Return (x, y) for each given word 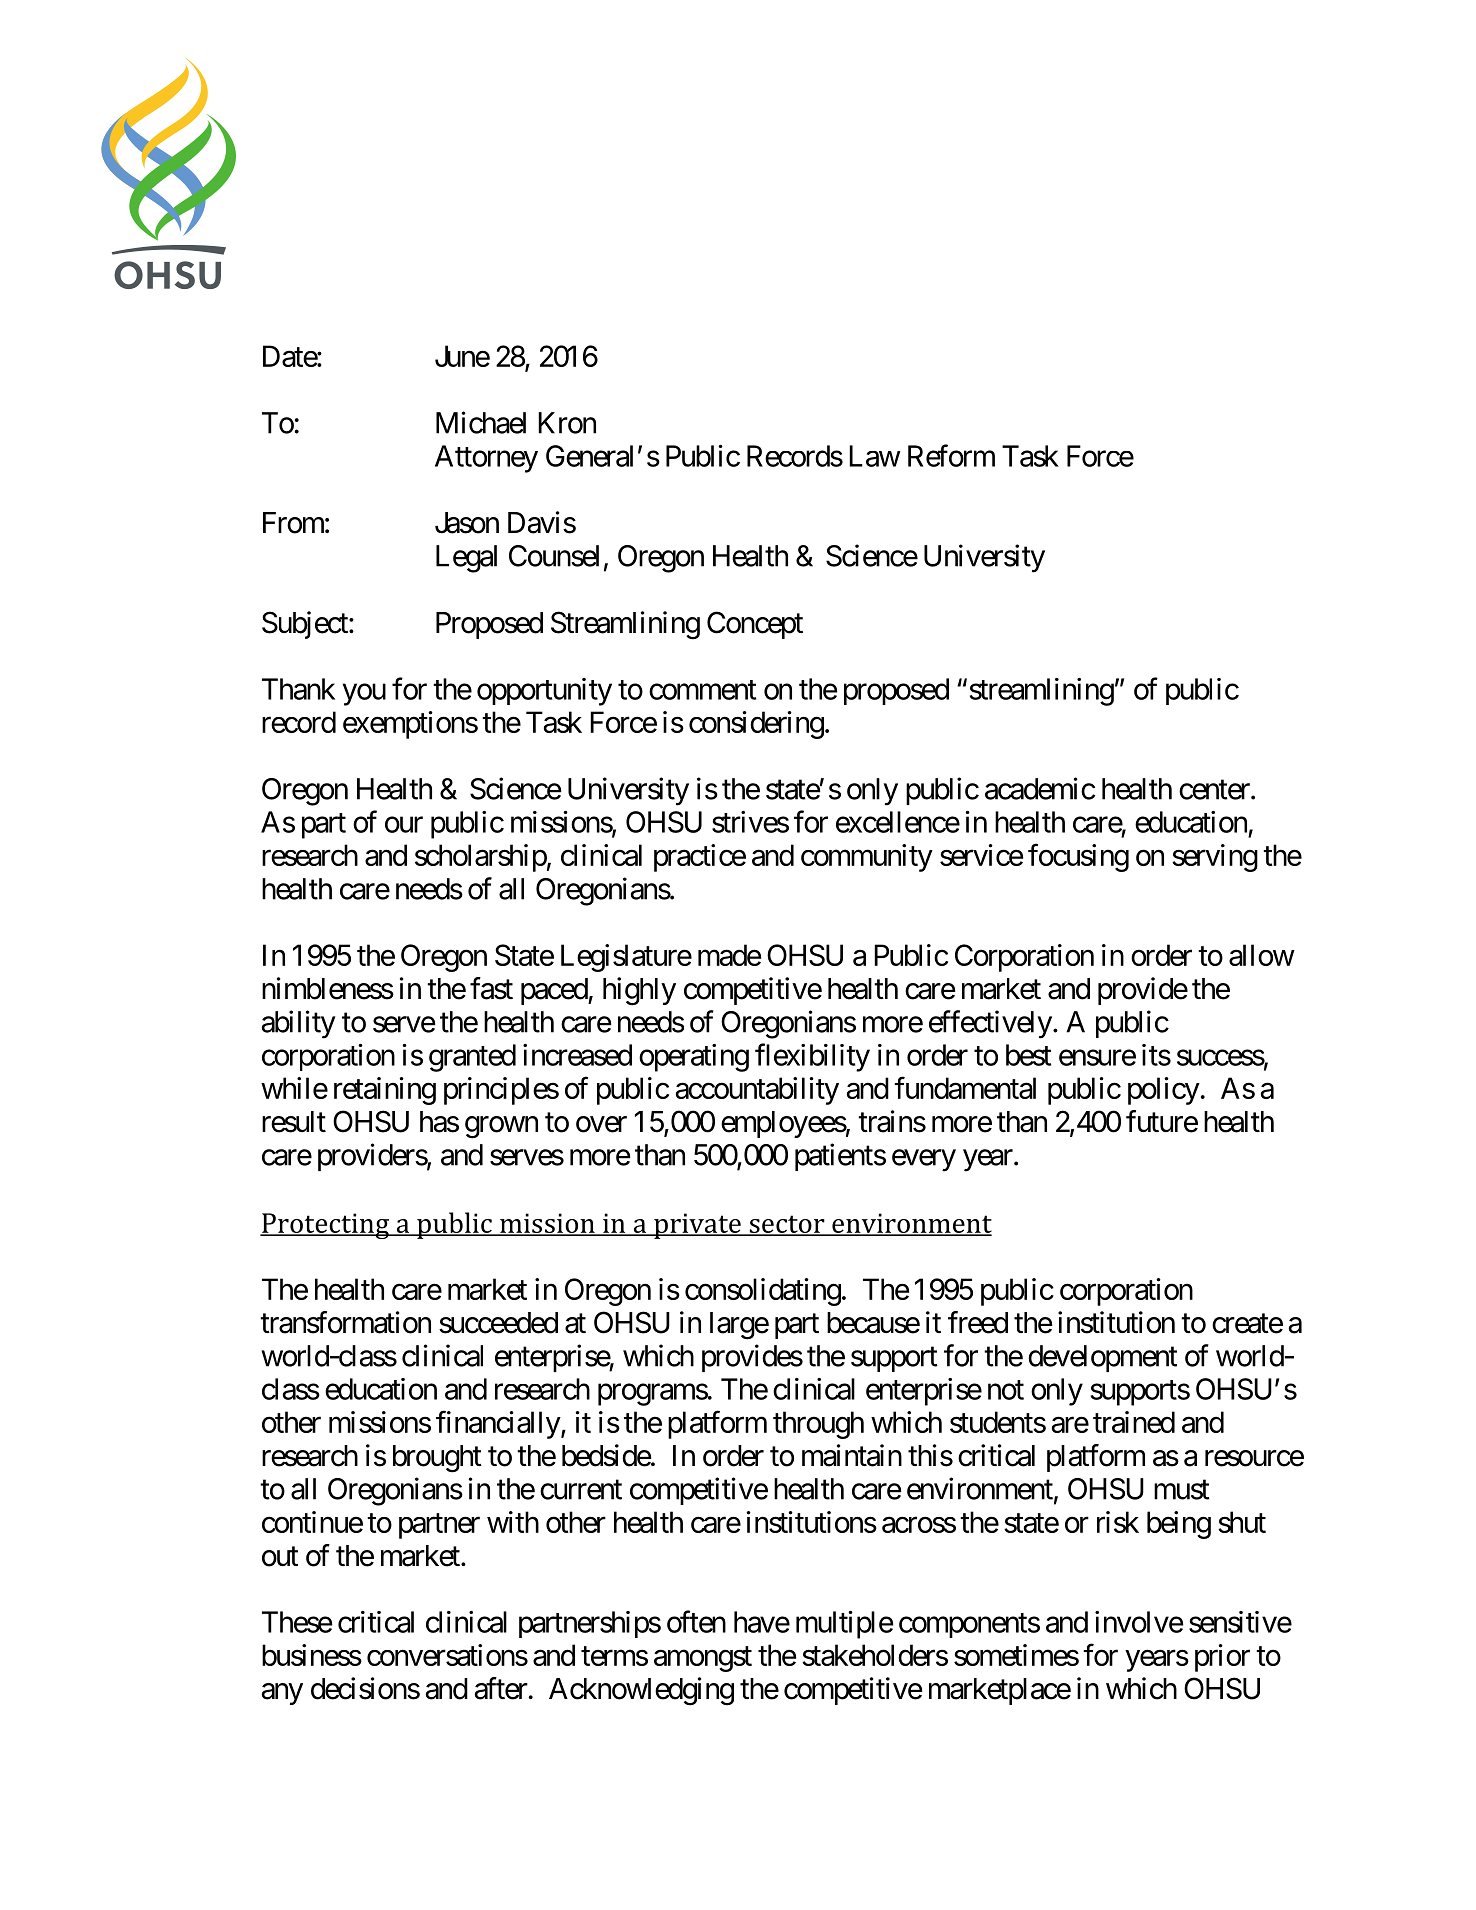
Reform (951, 455)
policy (1164, 1091)
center (1215, 790)
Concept (755, 625)
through (818, 1425)
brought (437, 1459)
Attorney (486, 459)
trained (1134, 1422)
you (364, 695)
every (924, 1160)
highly (639, 991)
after (501, 1688)
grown (501, 1127)
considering (756, 725)
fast (491, 988)
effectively (990, 1024)
